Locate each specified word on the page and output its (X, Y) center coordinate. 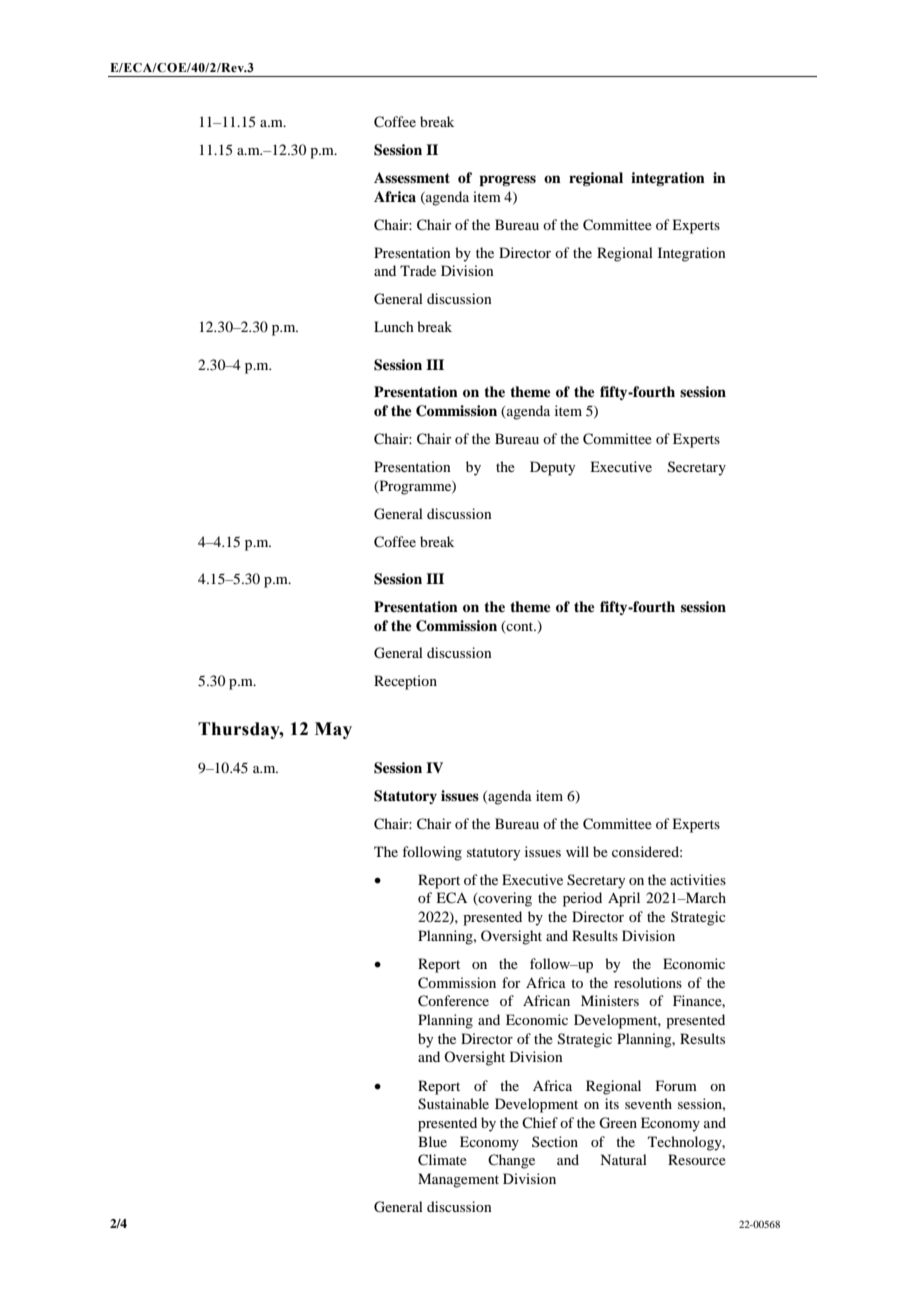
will (577, 851)
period (582, 899)
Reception (405, 682)
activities (698, 879)
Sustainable (453, 1104)
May (333, 730)
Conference (453, 1001)
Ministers (610, 1000)
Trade (418, 270)
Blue (432, 1141)
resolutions (648, 982)
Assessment (412, 177)
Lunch (394, 326)
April (624, 899)
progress (507, 181)
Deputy (552, 468)
